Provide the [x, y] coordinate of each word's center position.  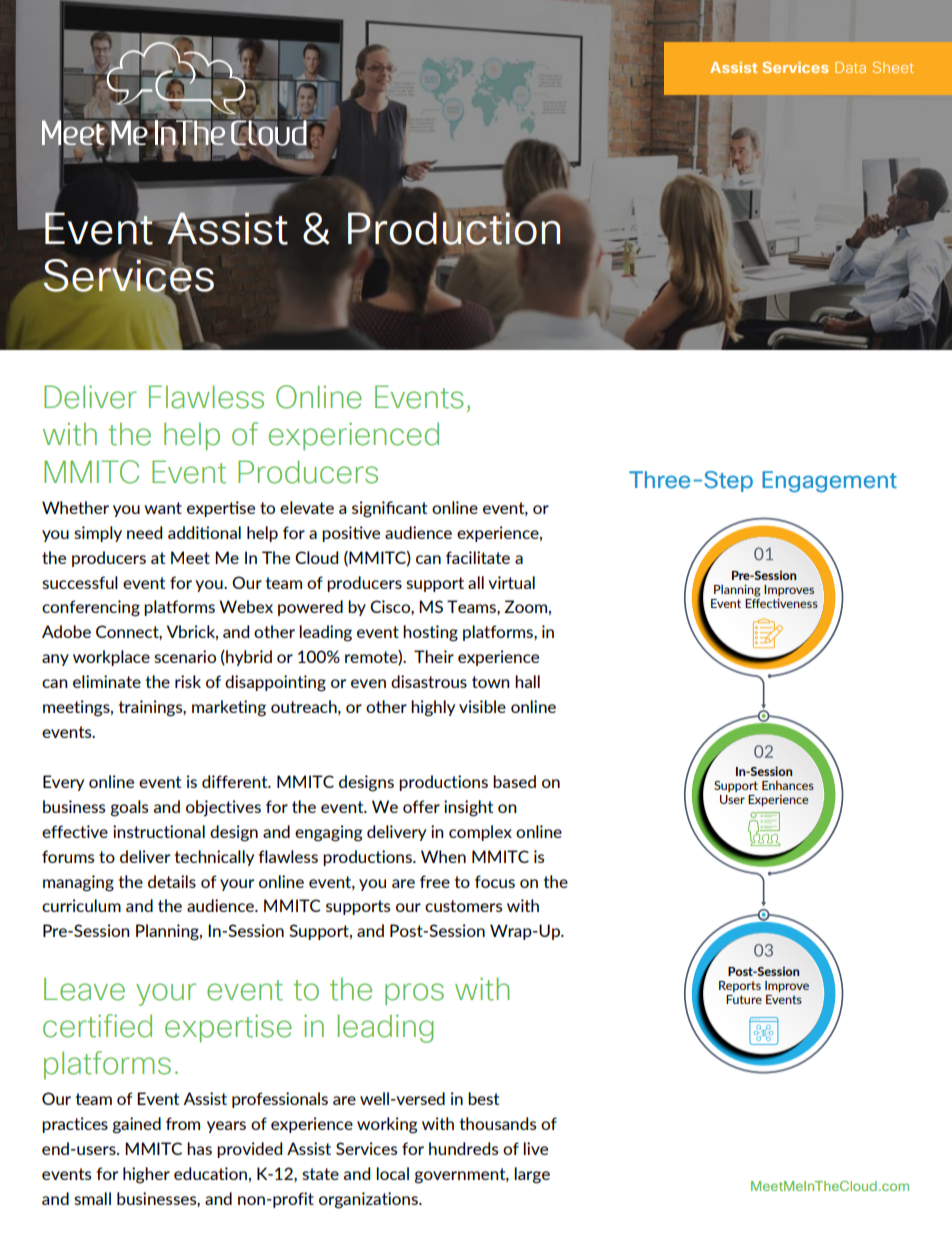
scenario [185, 656]
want [163, 508]
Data [850, 67]
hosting [430, 633]
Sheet [893, 67]
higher [146, 1175]
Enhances [788, 785]
